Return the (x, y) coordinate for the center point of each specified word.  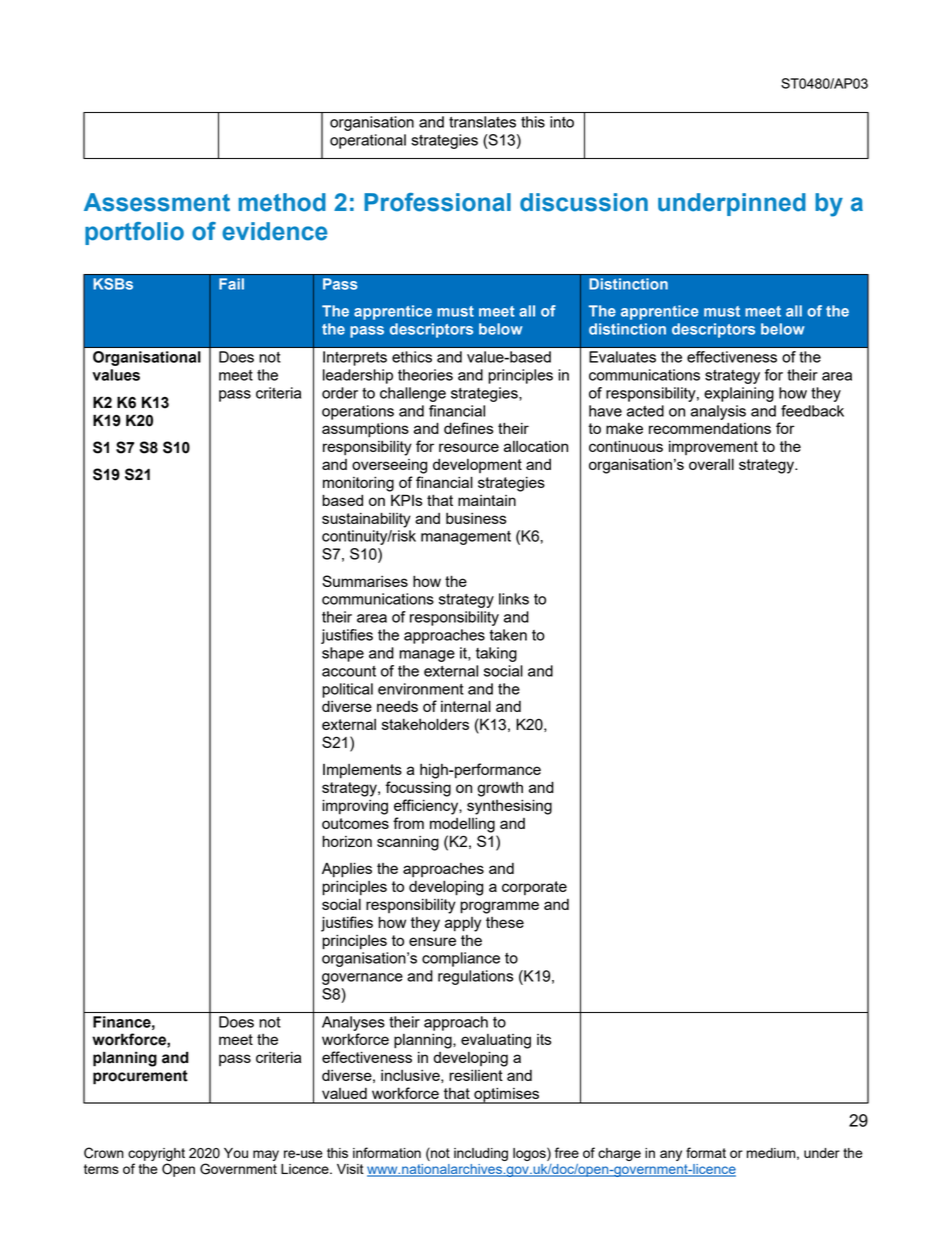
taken (508, 635)
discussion (584, 202)
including (481, 1154)
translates (482, 122)
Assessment (157, 202)
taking (496, 654)
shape (343, 654)
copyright (156, 1154)
